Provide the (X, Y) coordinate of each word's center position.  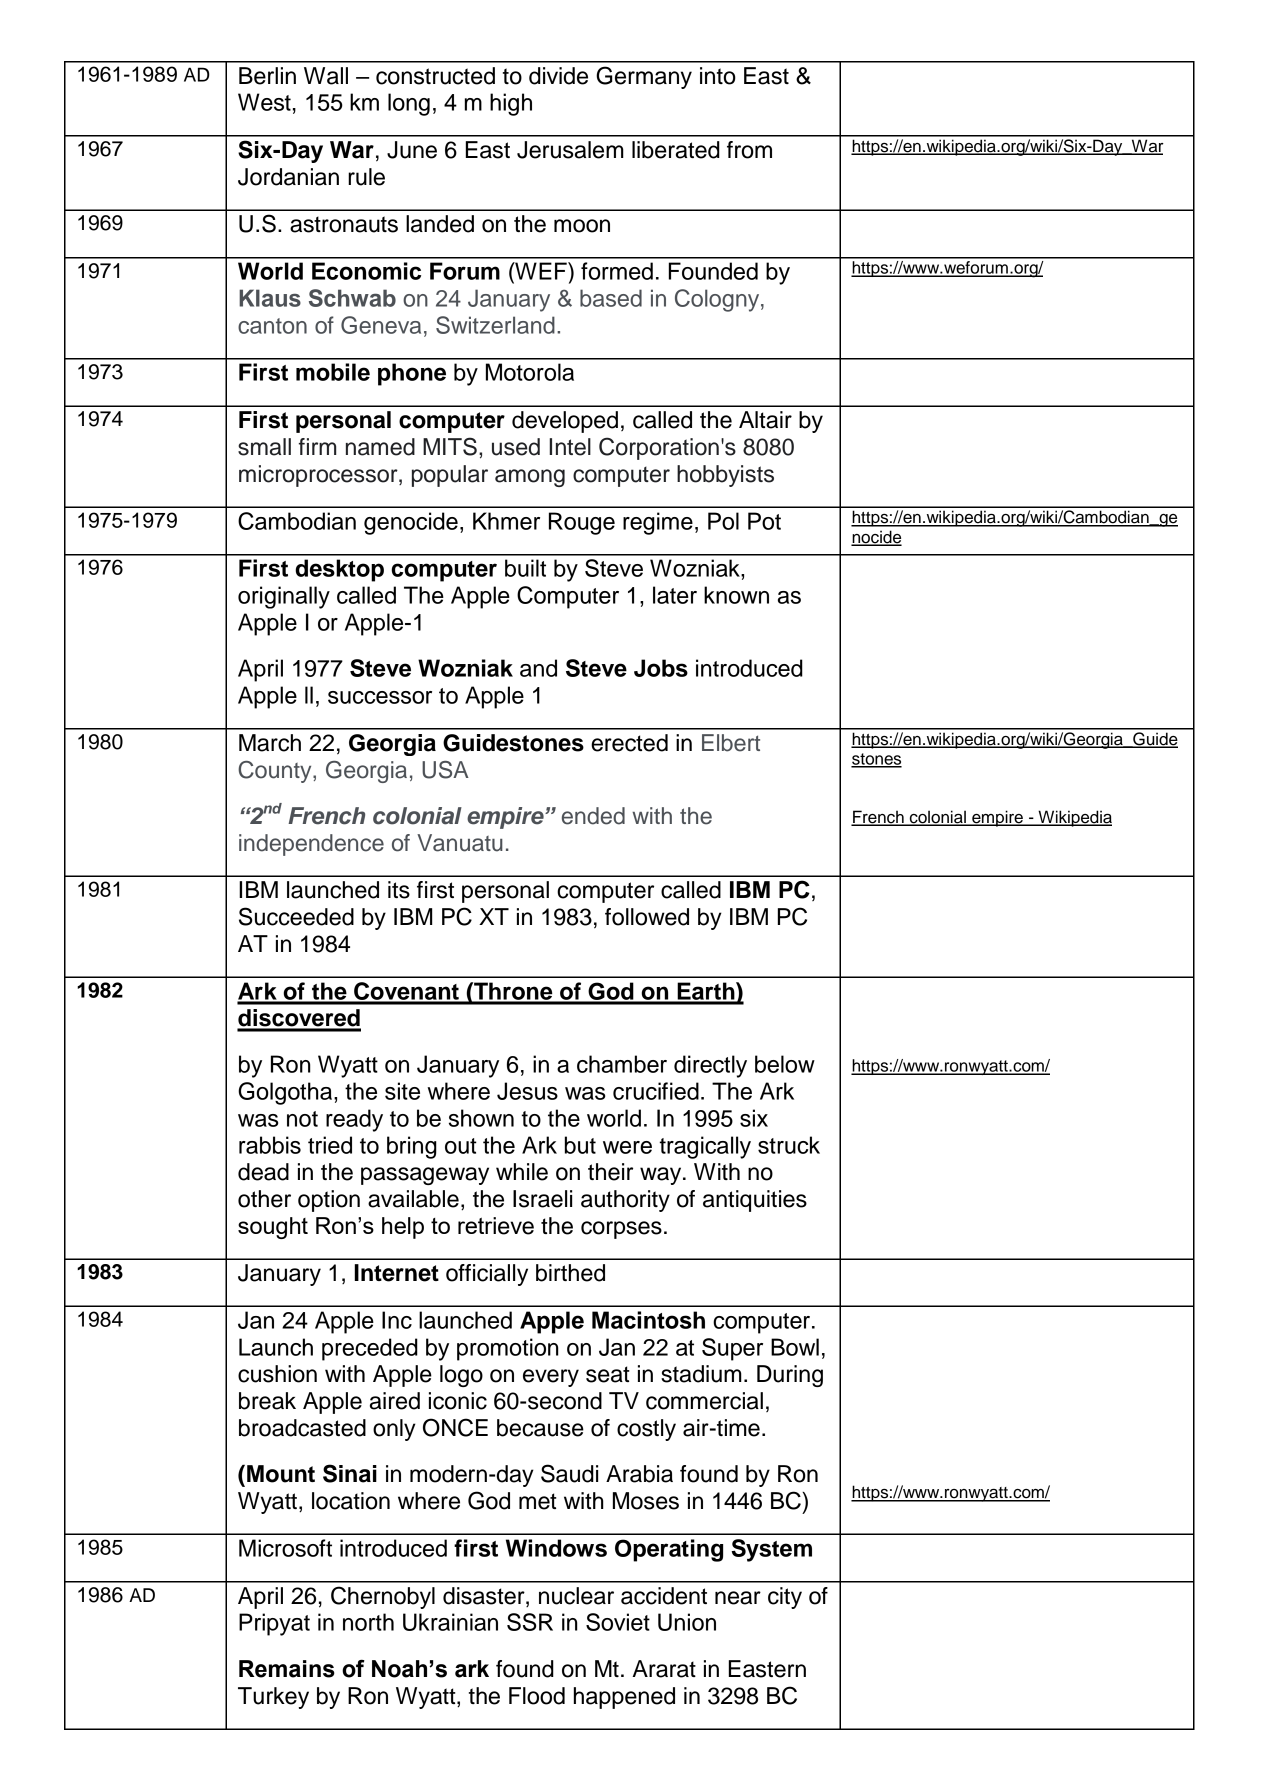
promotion (507, 1349)
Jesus (527, 1091)
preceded (370, 1349)
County (276, 772)
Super (732, 1349)
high (511, 104)
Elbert (731, 743)
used (516, 447)
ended (593, 816)
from (749, 150)
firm (317, 446)
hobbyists (725, 476)
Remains (287, 1669)
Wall (326, 76)
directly (710, 1066)
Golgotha (286, 1093)
